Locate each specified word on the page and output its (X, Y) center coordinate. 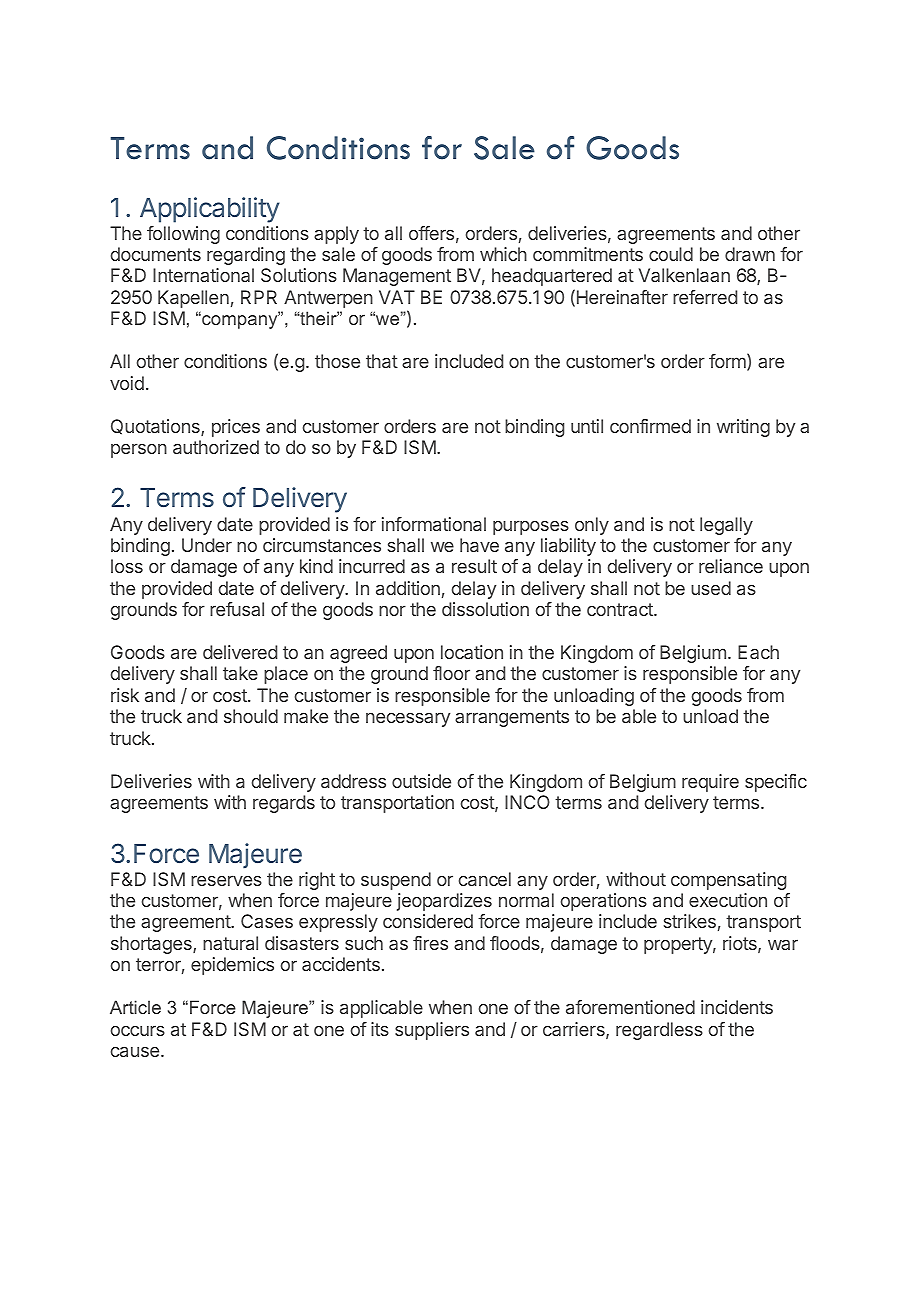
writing (743, 428)
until (587, 426)
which (503, 254)
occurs (138, 1030)
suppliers (432, 1031)
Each (758, 652)
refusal (237, 609)
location (472, 652)
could (671, 254)
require (710, 783)
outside (421, 781)
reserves (226, 880)
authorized (216, 447)
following (183, 235)
